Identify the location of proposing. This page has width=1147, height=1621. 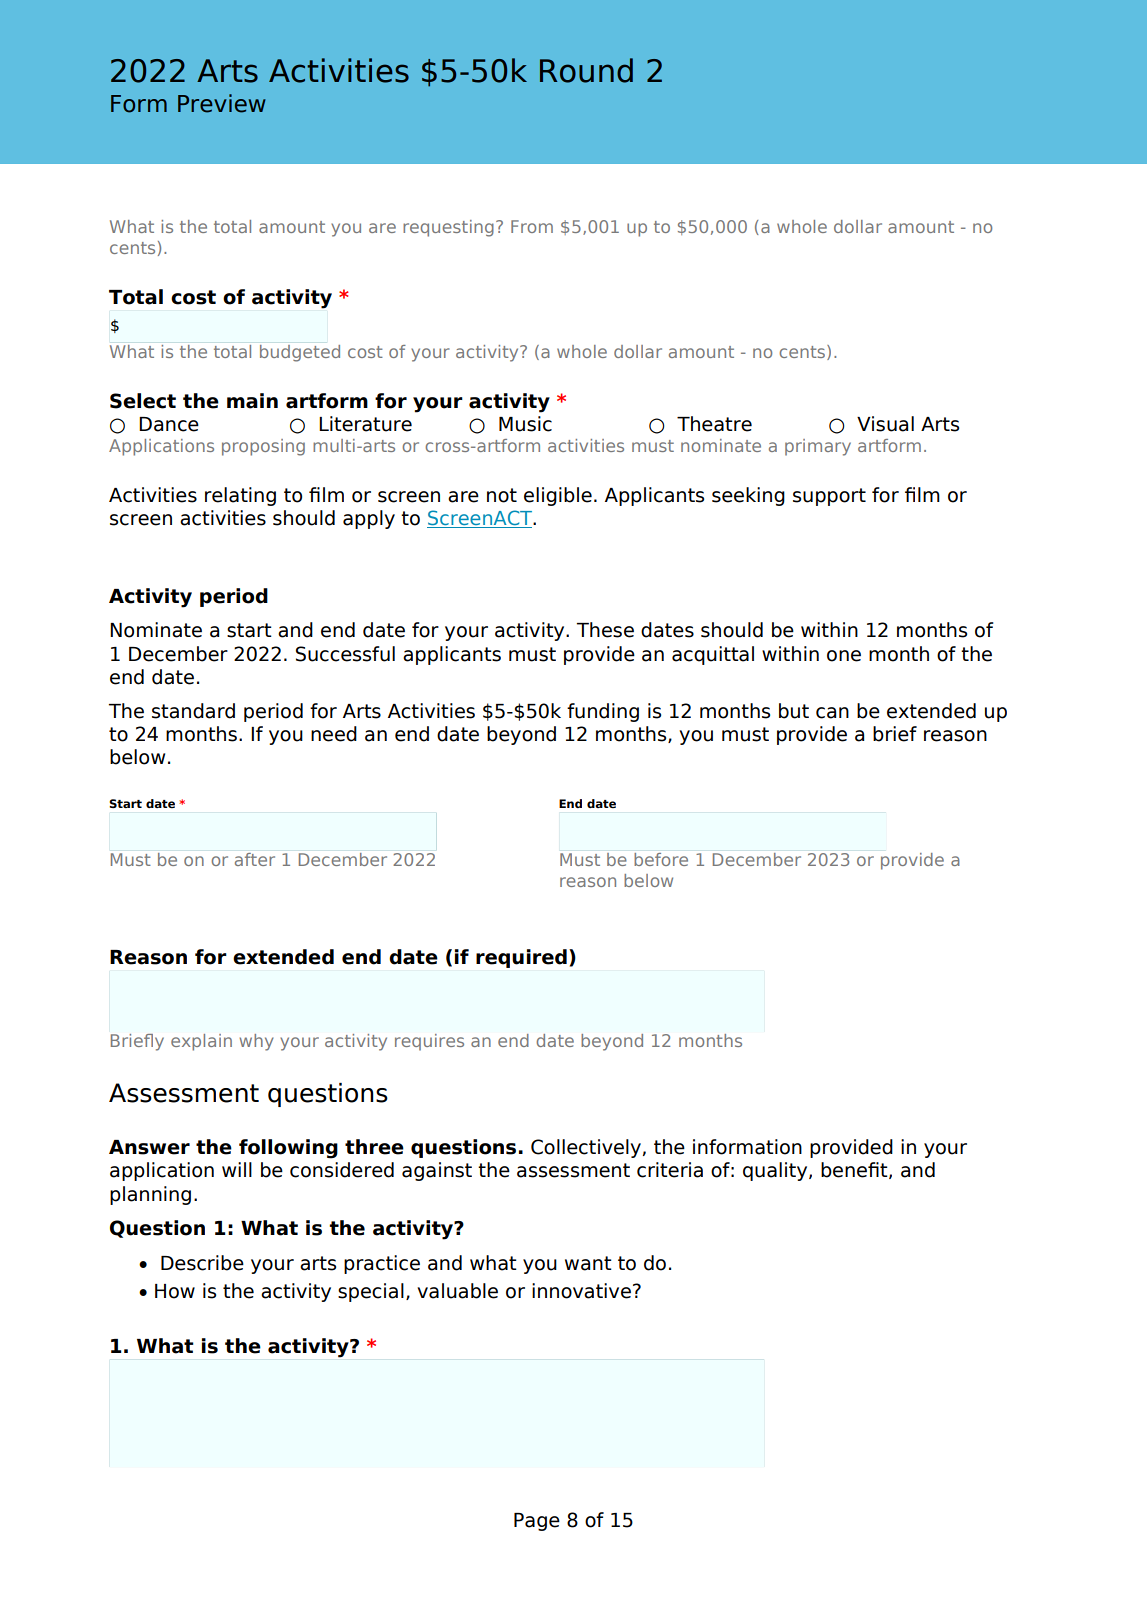
(263, 447).
